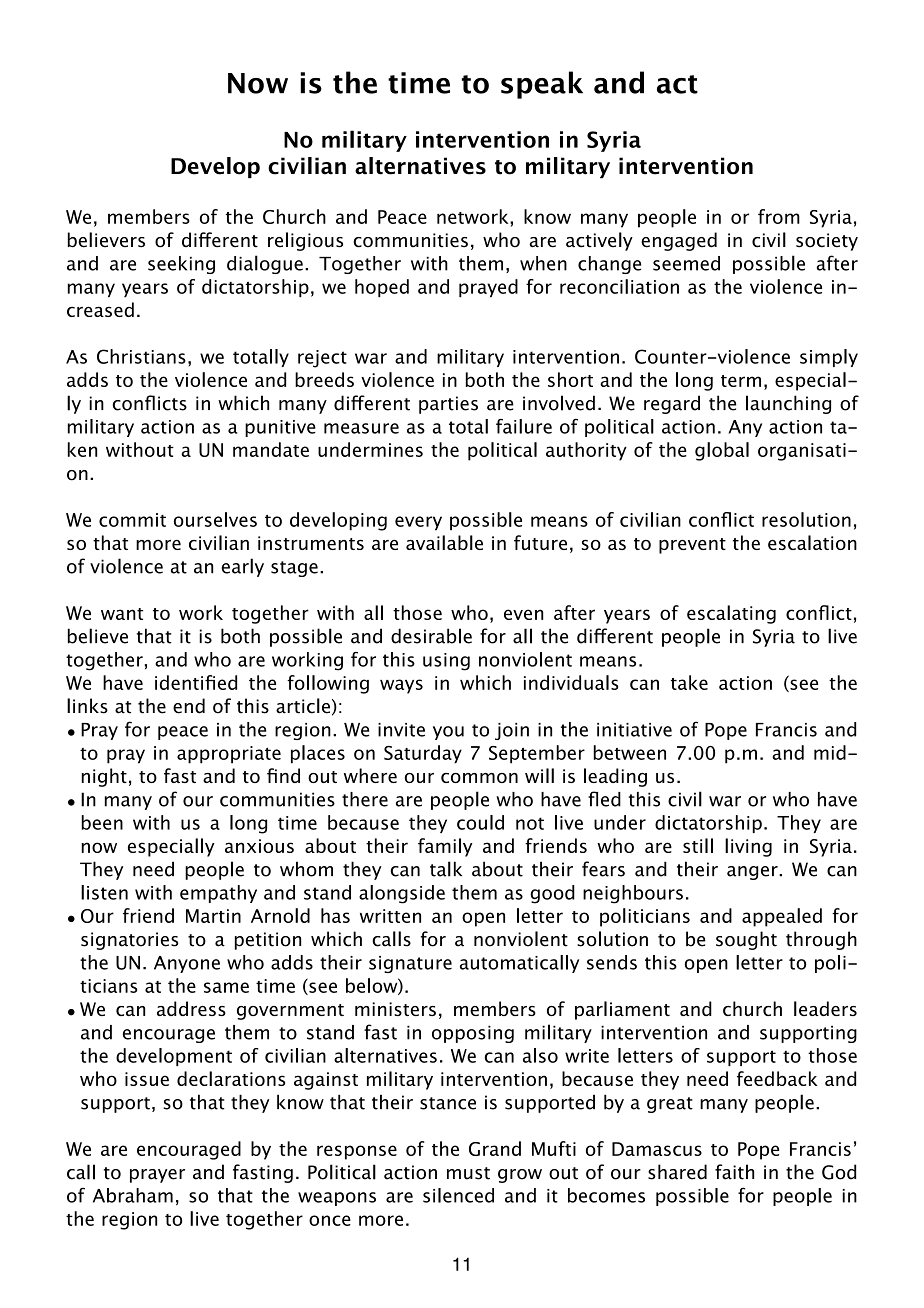 The width and height of the screenshot is (924, 1308). What do you see at coordinates (480, 822) in the screenshot?
I see `could` at bounding box center [480, 822].
